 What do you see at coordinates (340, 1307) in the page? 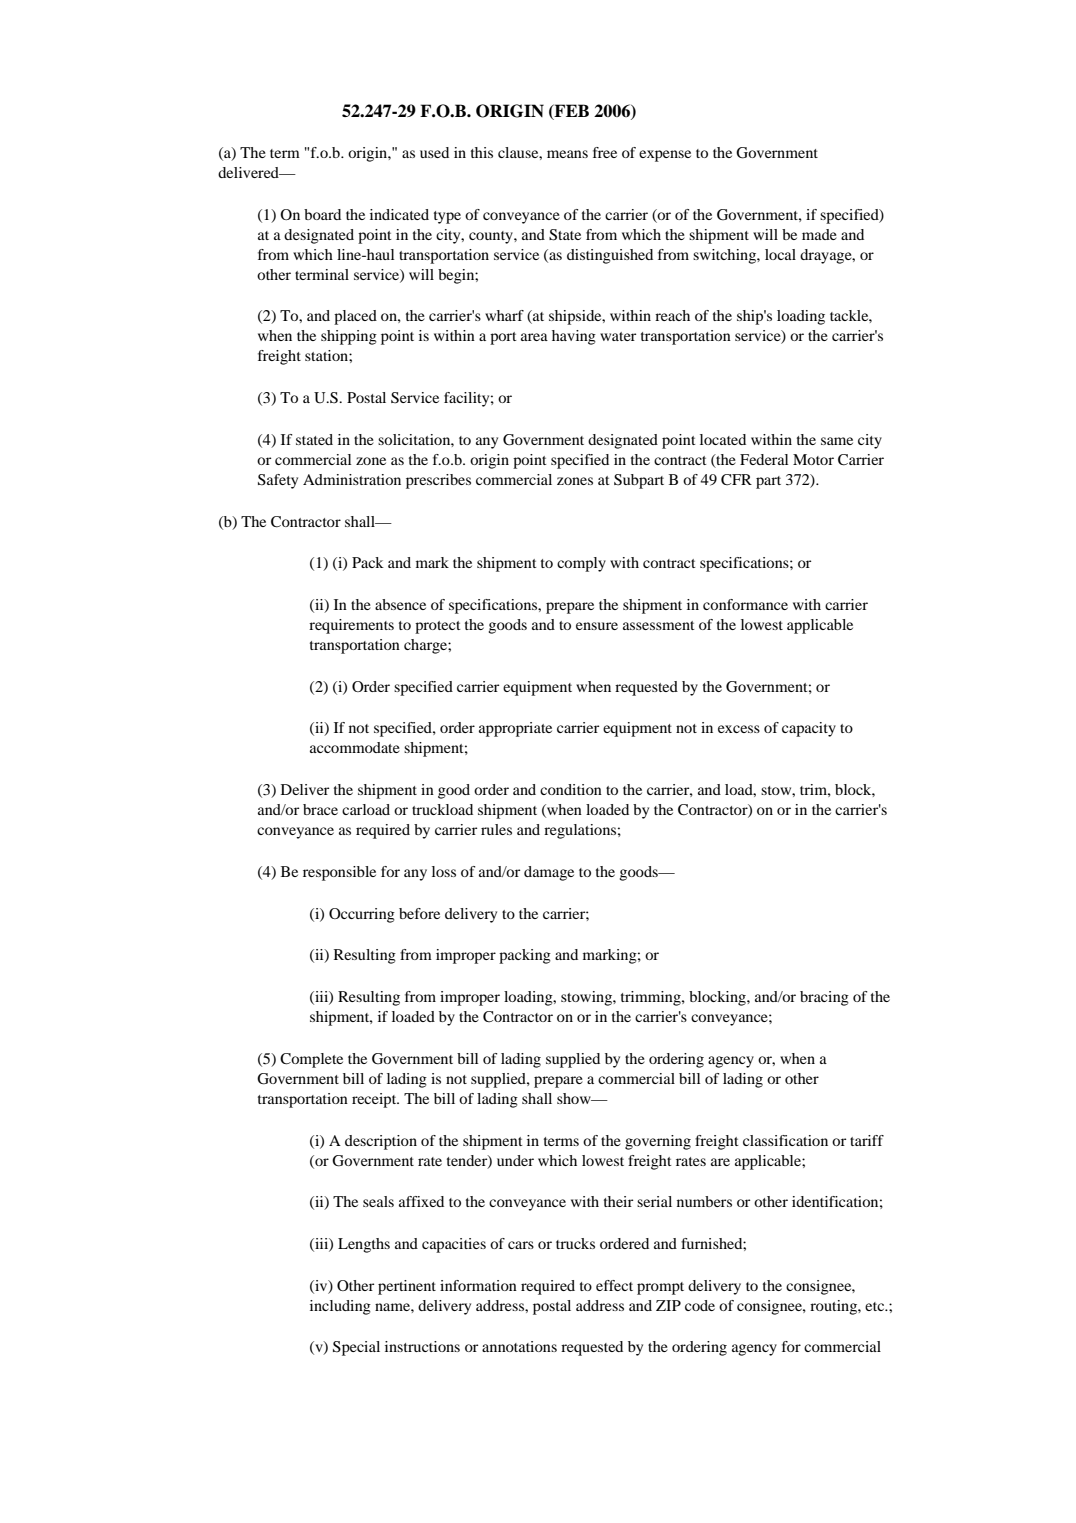
I see `including` at bounding box center [340, 1307].
